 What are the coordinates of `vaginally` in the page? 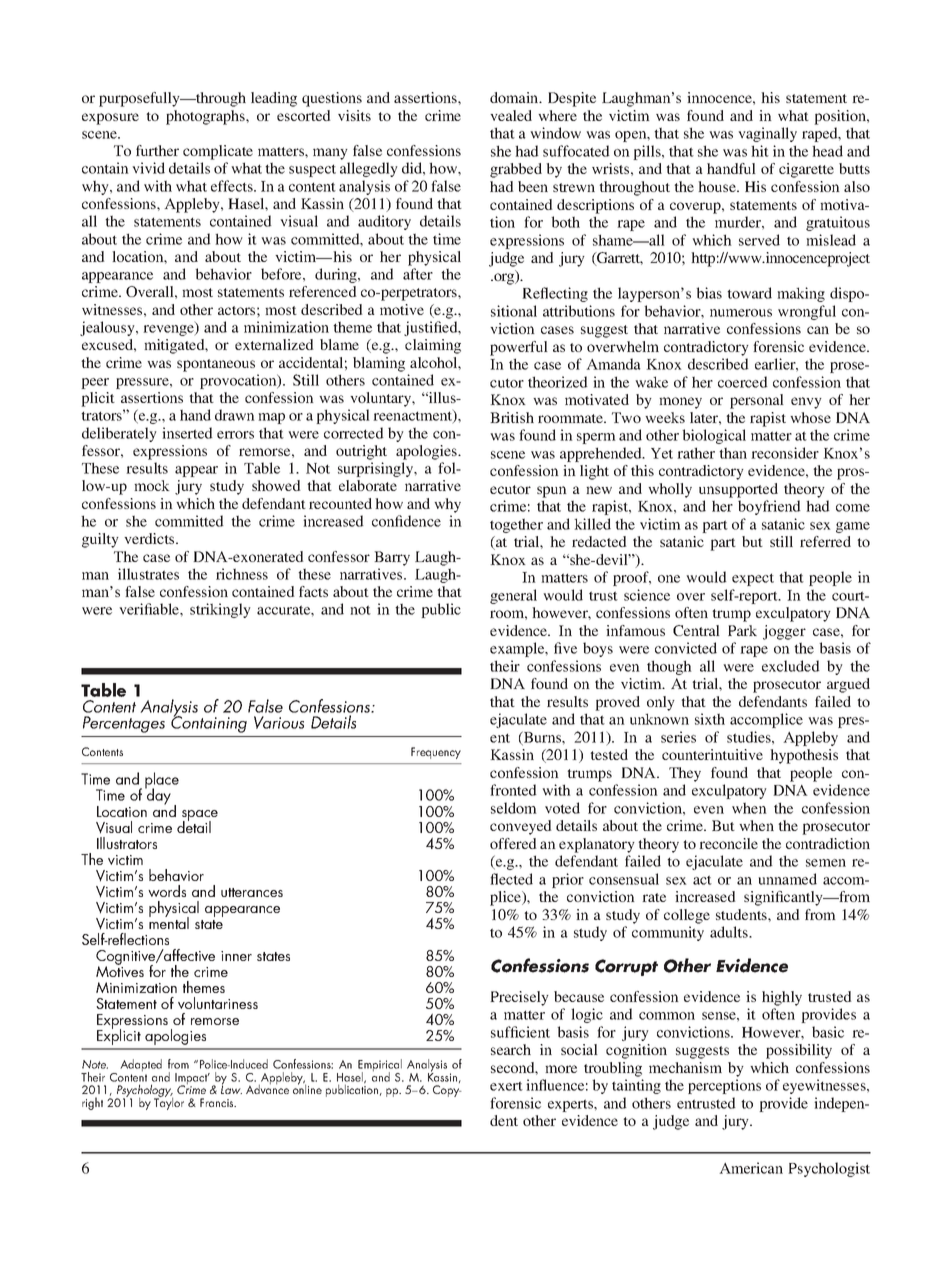 It's located at (767, 134).
